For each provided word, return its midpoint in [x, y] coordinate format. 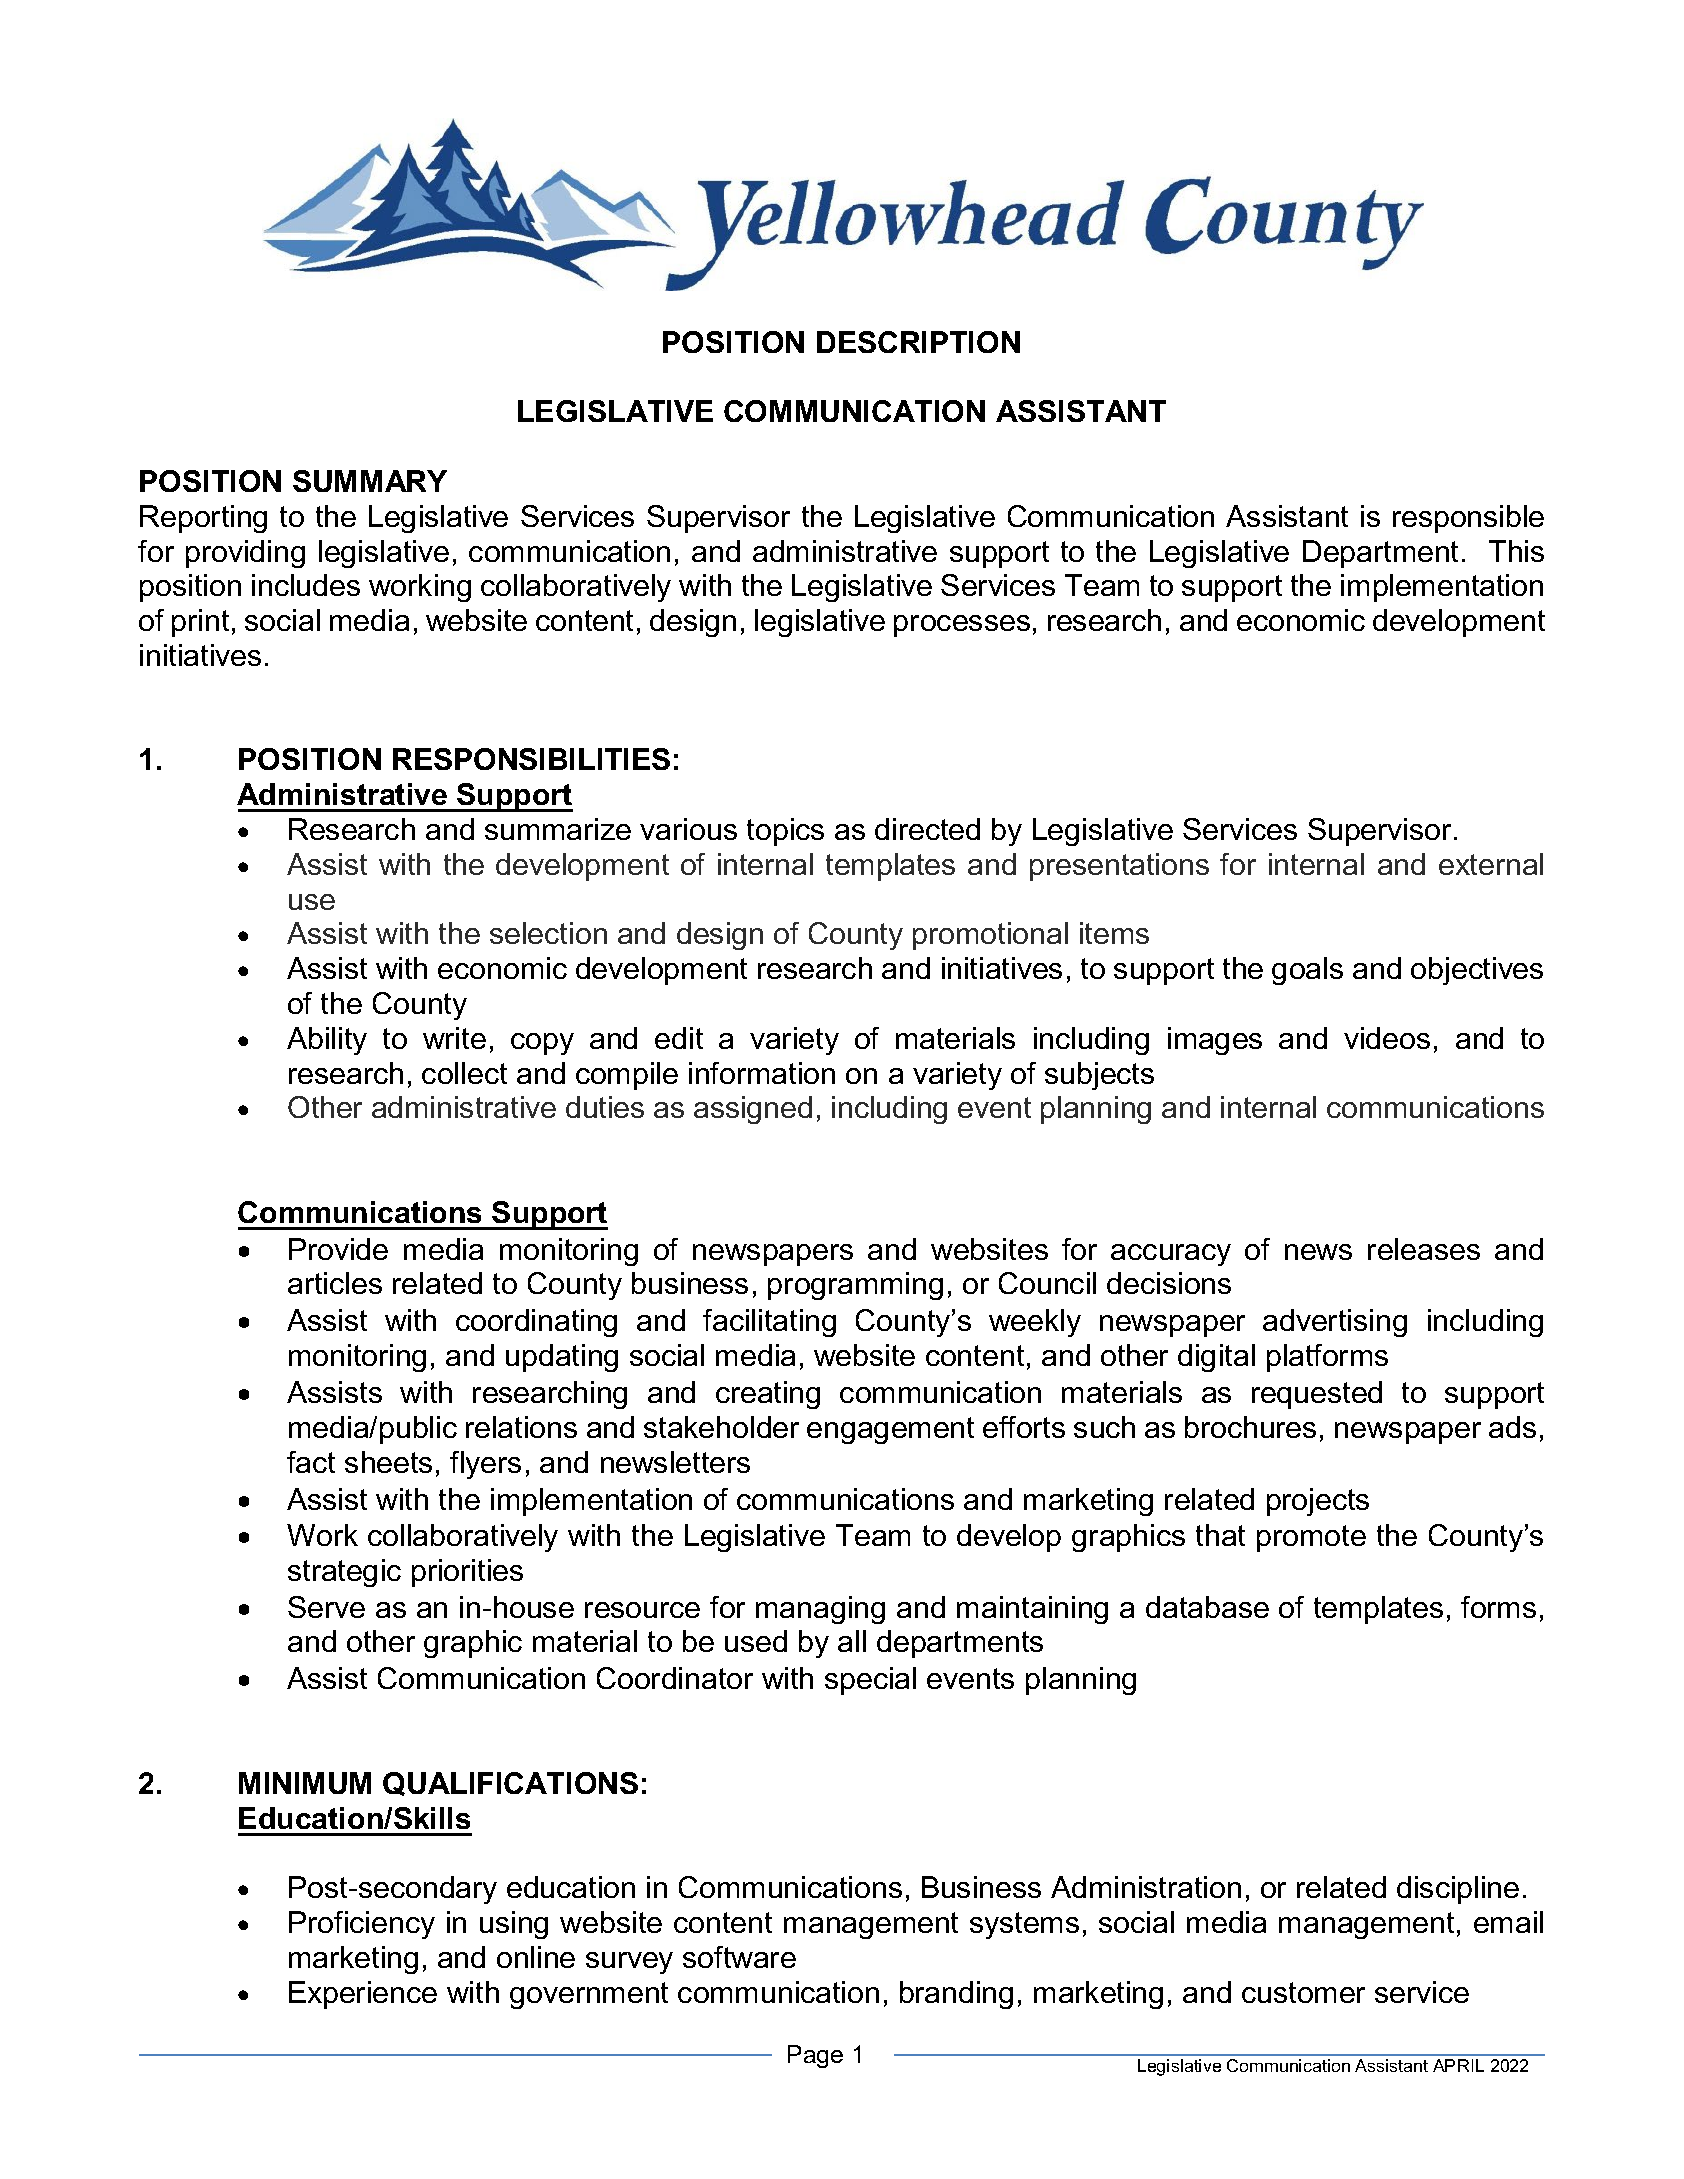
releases [1424, 1249]
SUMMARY [370, 481]
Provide [338, 1249]
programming [855, 1286]
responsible [1468, 519]
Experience [363, 1995]
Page [815, 2056]
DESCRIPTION [918, 342]
